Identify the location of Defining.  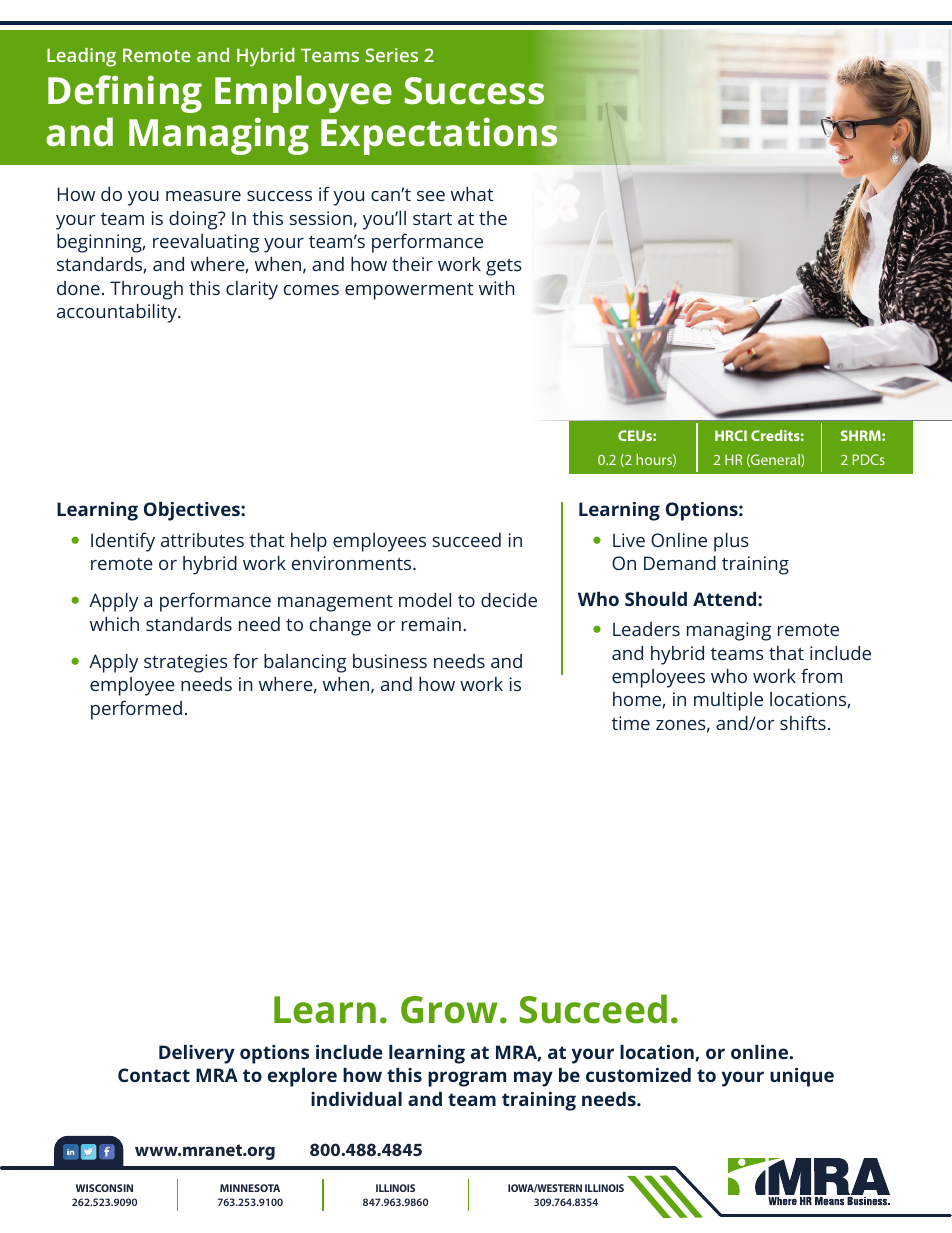
(125, 94).
